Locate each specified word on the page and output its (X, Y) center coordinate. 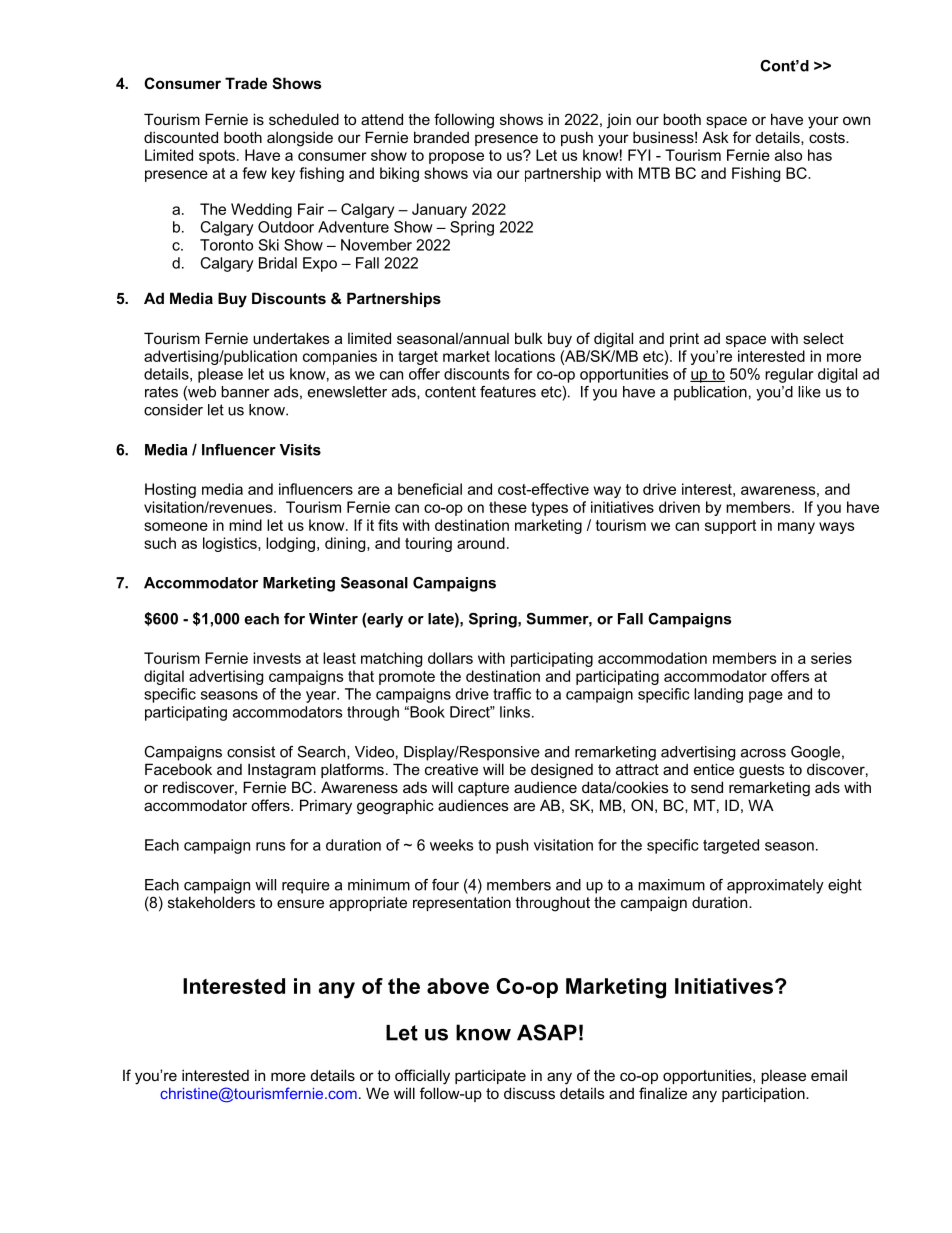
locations (525, 356)
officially (422, 1077)
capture (483, 789)
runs (270, 846)
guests (762, 771)
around (481, 543)
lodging (290, 544)
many (796, 528)
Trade (246, 83)
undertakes (291, 338)
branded (441, 137)
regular (789, 375)
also (788, 155)
